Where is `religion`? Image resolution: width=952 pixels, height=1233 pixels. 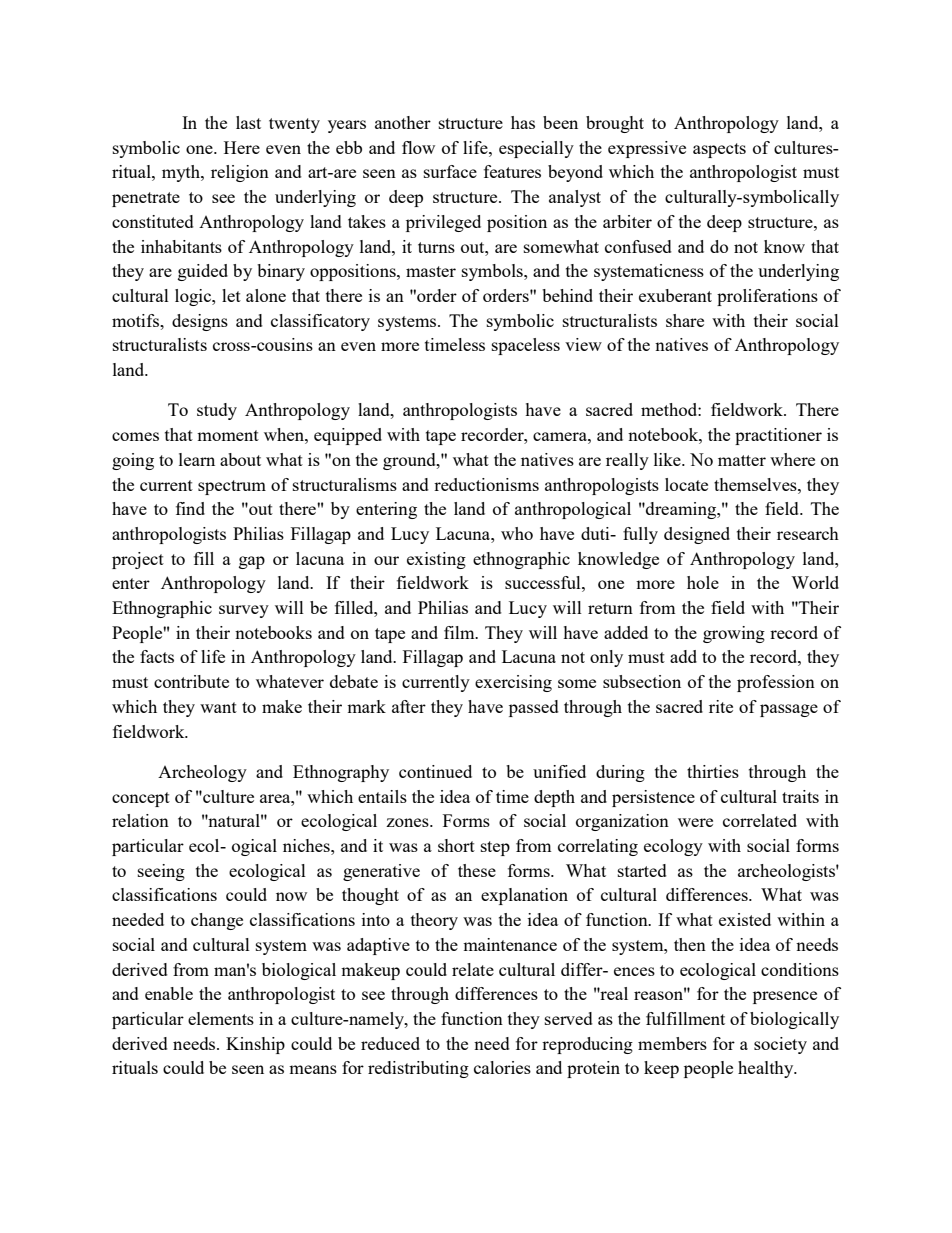 religion is located at coordinates (240, 173).
